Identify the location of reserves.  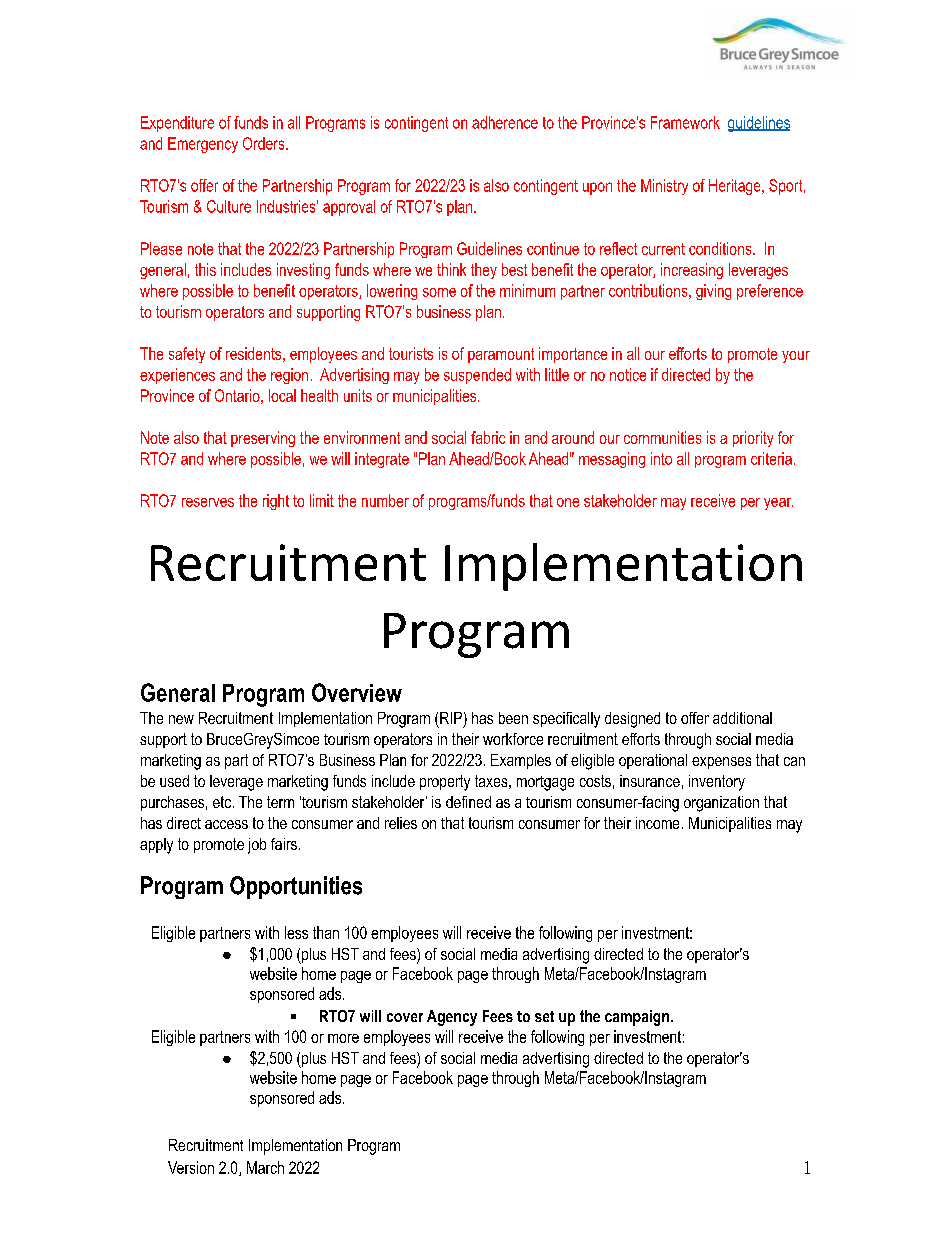
(208, 502).
